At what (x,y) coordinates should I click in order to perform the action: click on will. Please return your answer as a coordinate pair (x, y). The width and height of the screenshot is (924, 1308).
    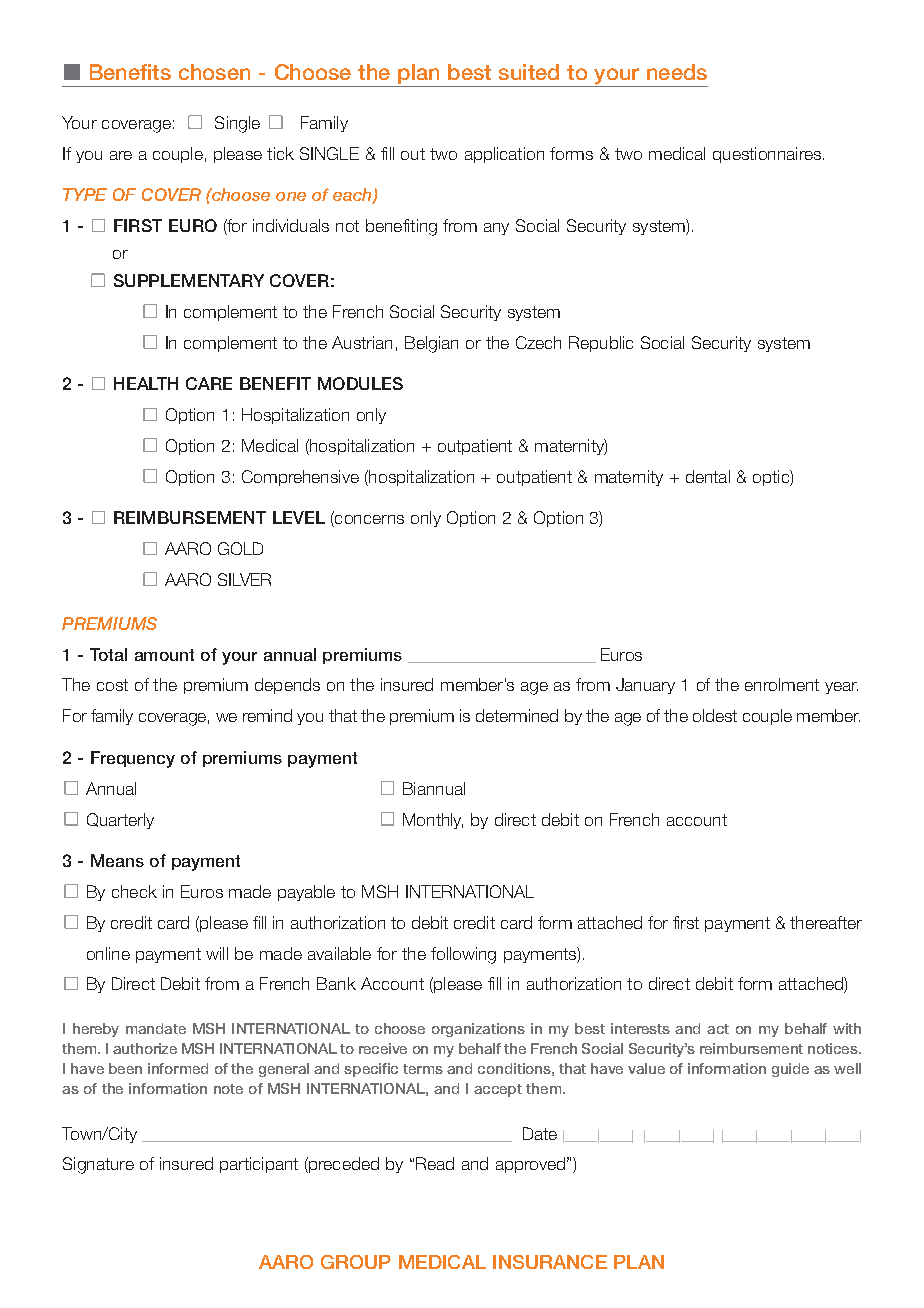
    Looking at the image, I should click on (217, 953).
